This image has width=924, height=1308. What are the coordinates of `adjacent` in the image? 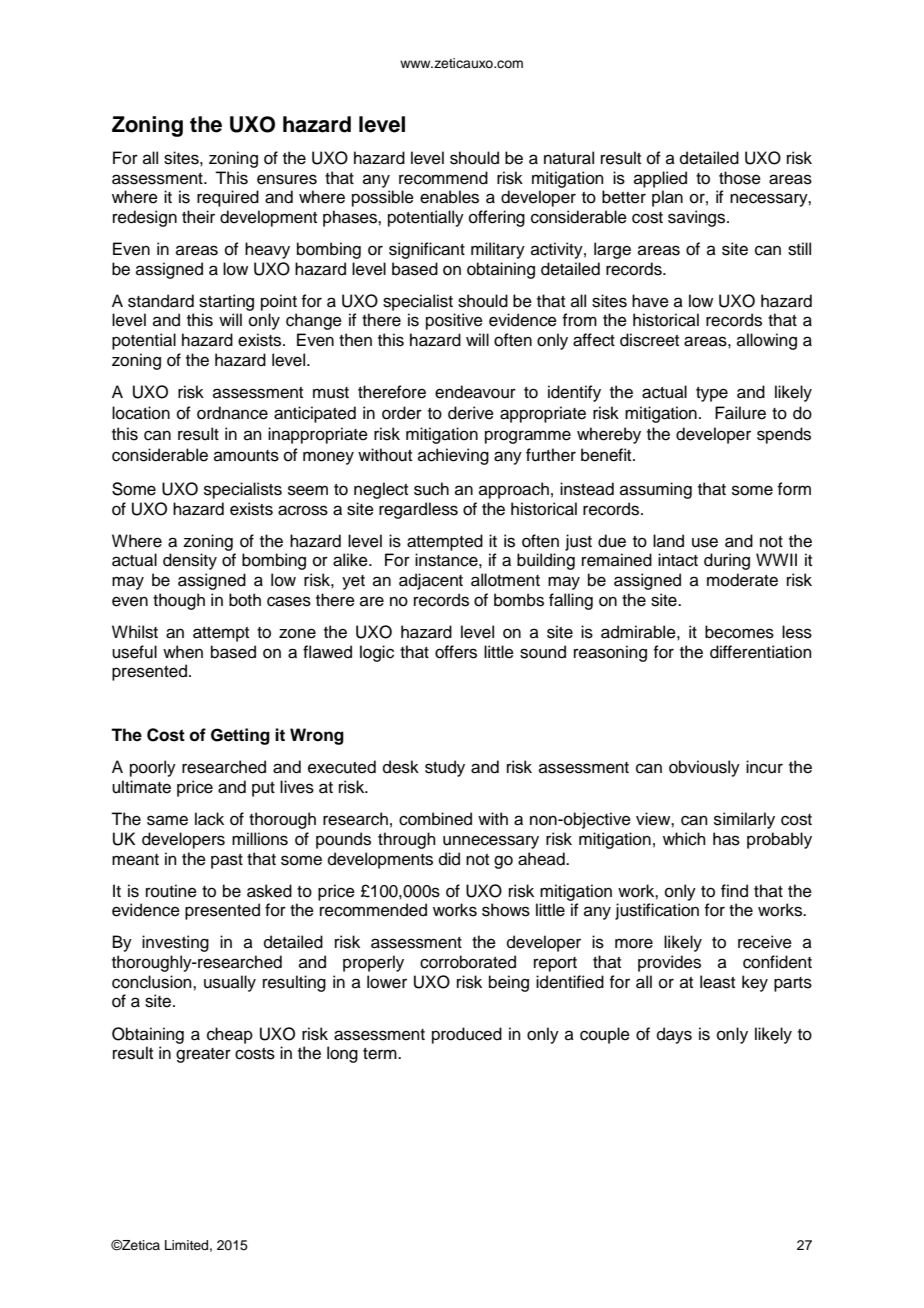 It's located at (431, 581).
